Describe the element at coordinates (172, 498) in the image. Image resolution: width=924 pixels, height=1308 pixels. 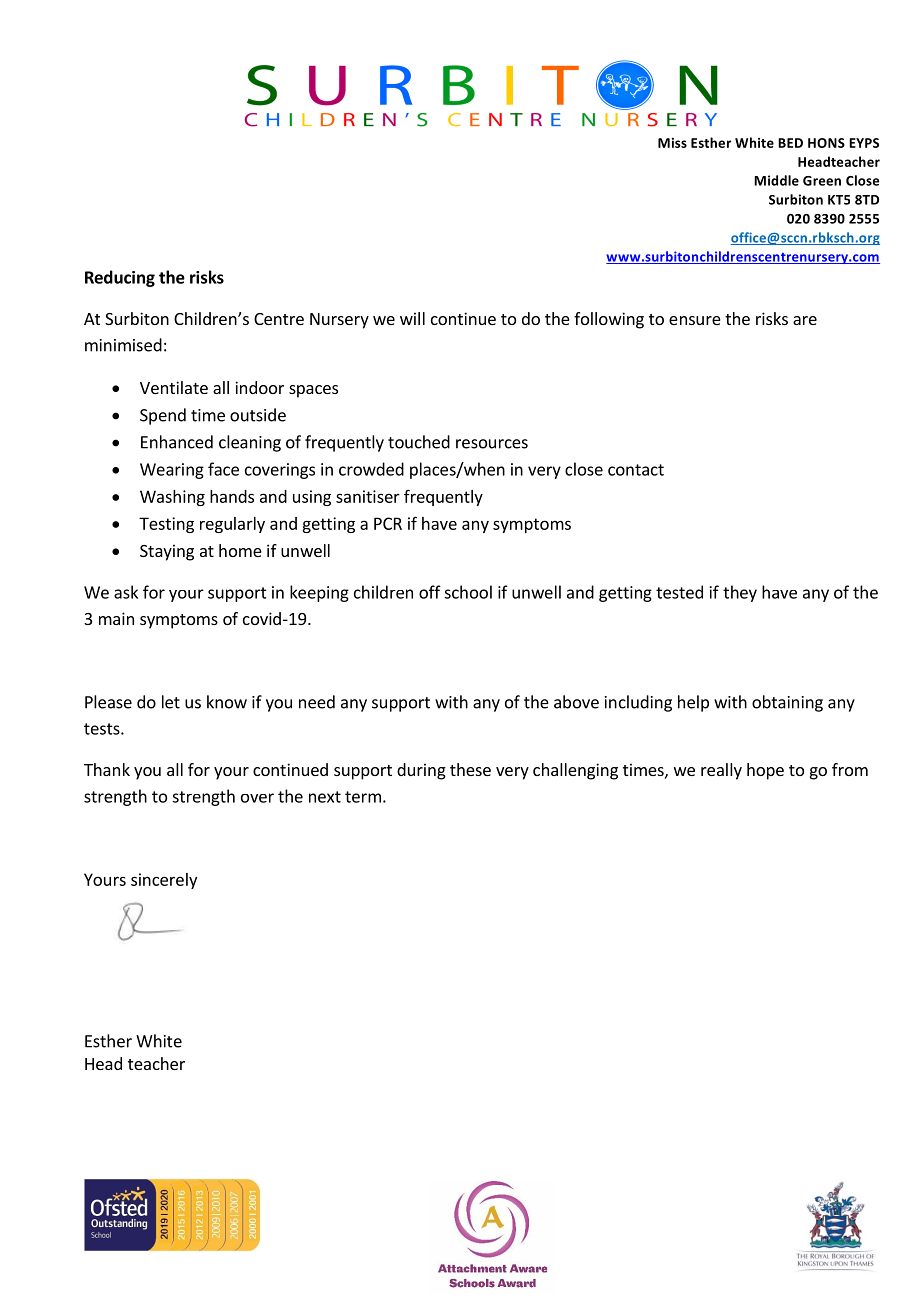
I see `Washing` at that location.
